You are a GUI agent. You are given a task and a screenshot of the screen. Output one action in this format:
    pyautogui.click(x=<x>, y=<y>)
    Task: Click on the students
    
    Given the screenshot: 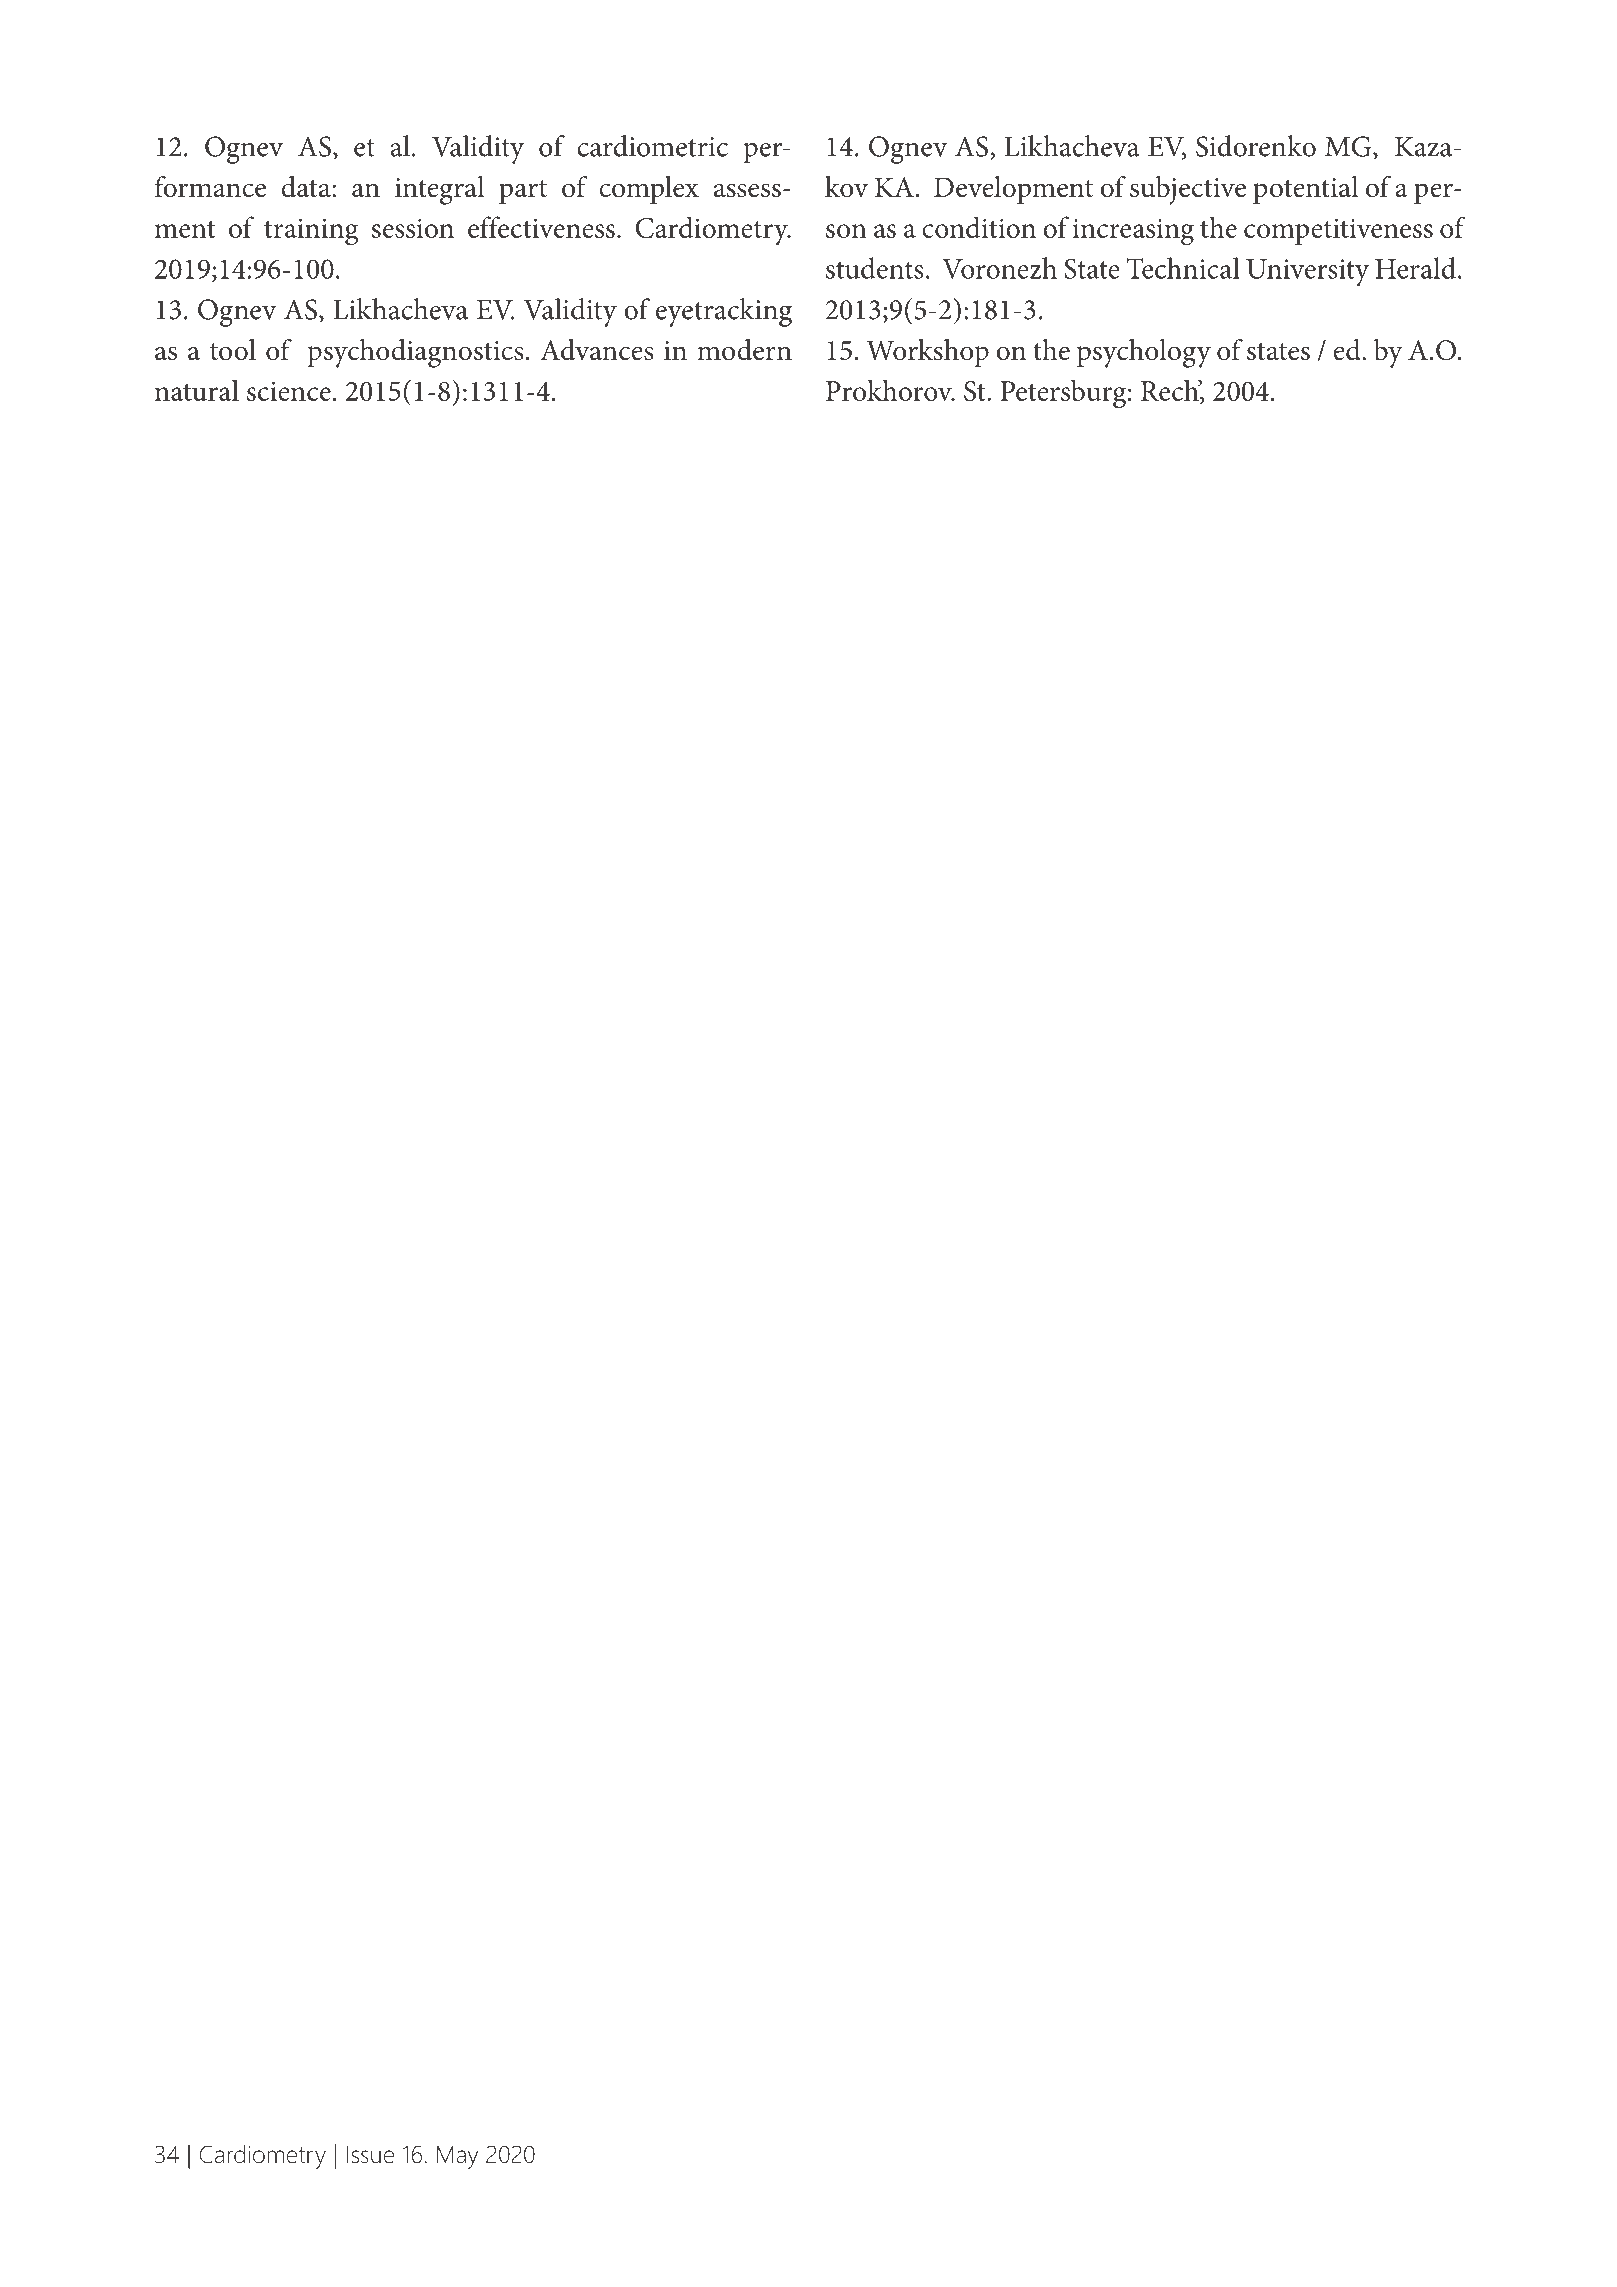 What is the action you would take?
    pyautogui.click(x=875, y=268)
